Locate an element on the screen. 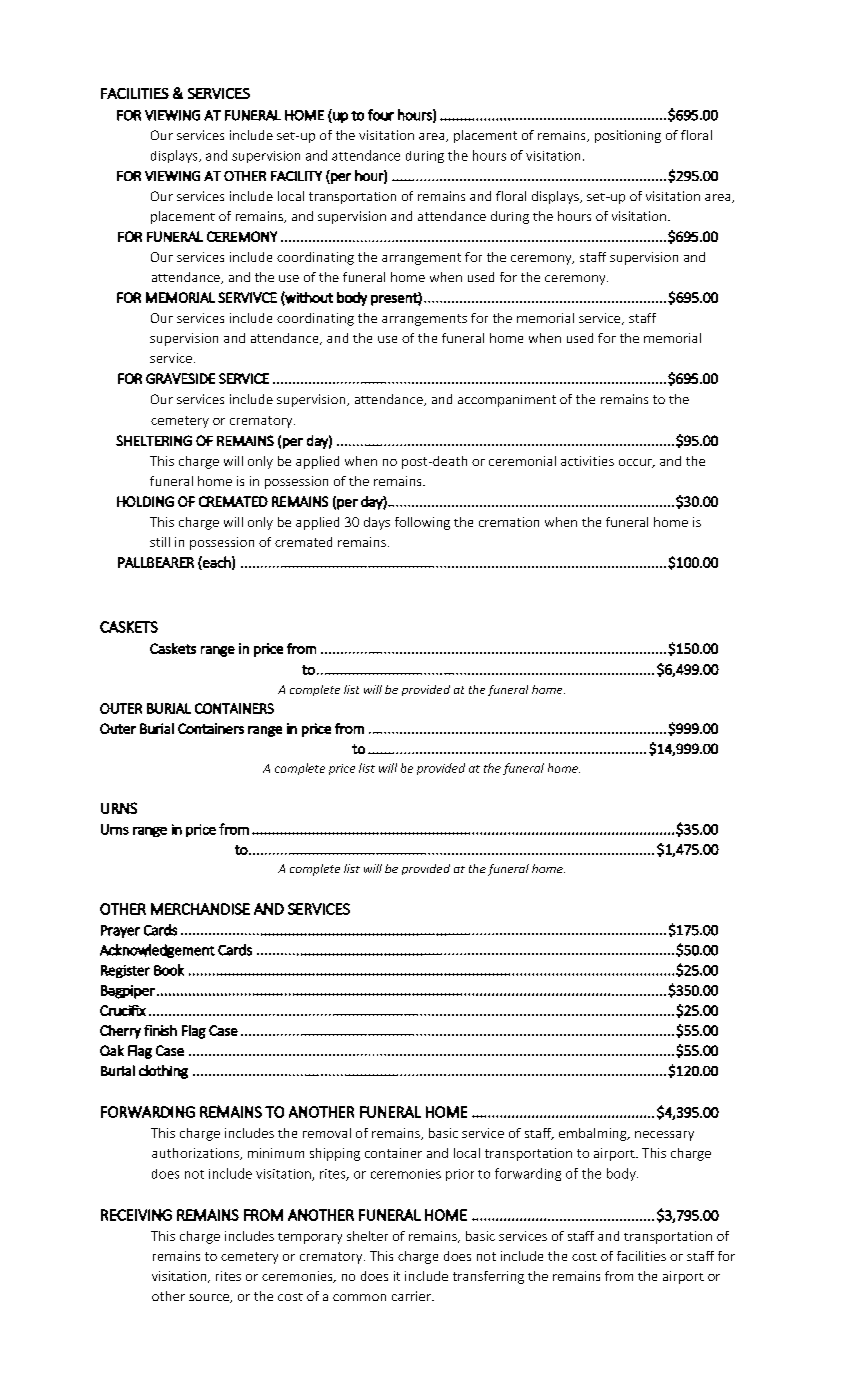 The image size is (849, 1400). MERCHANDISE is located at coordinates (200, 909).
